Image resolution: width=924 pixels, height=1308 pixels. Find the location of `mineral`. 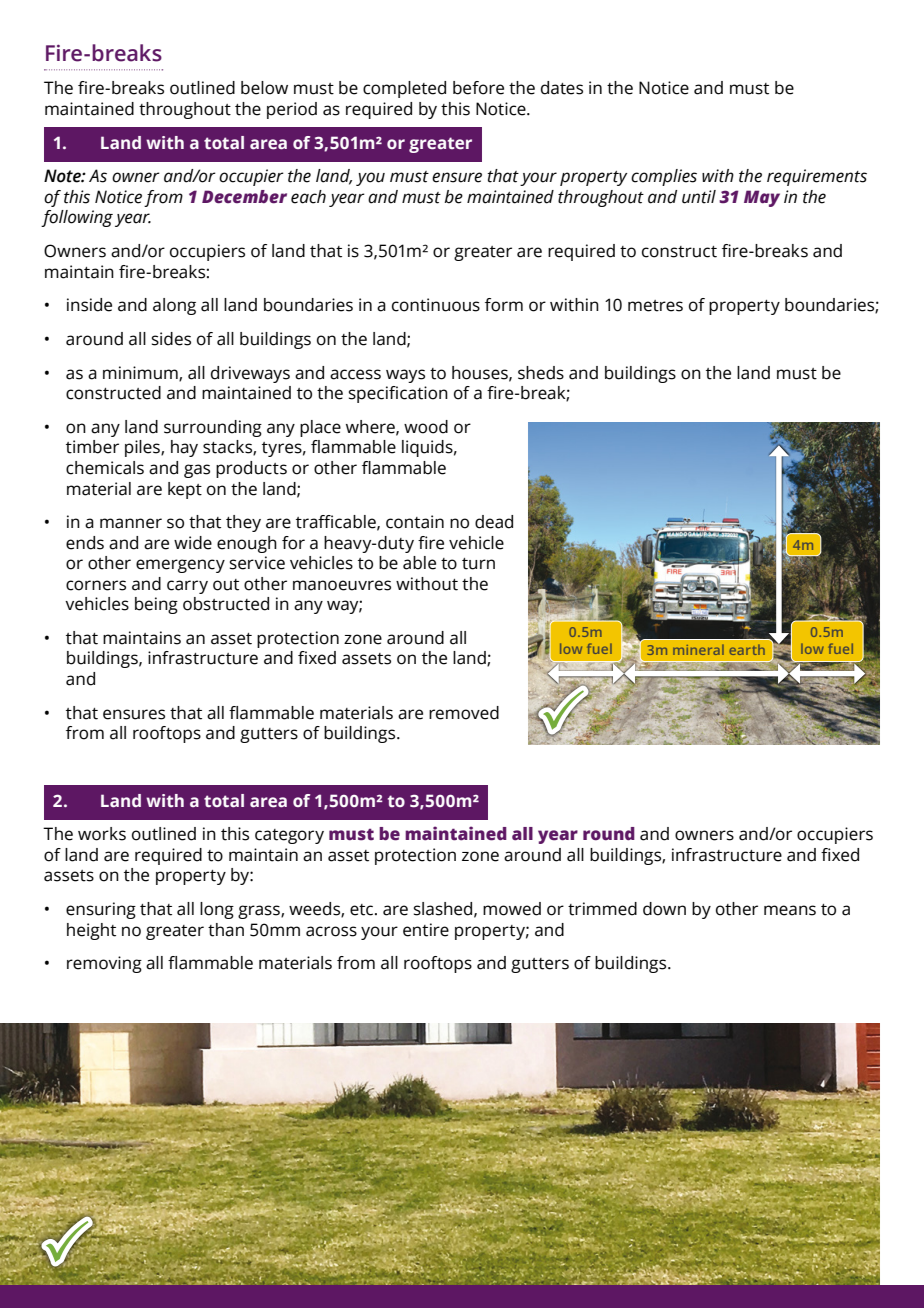

mineral is located at coordinates (698, 649).
